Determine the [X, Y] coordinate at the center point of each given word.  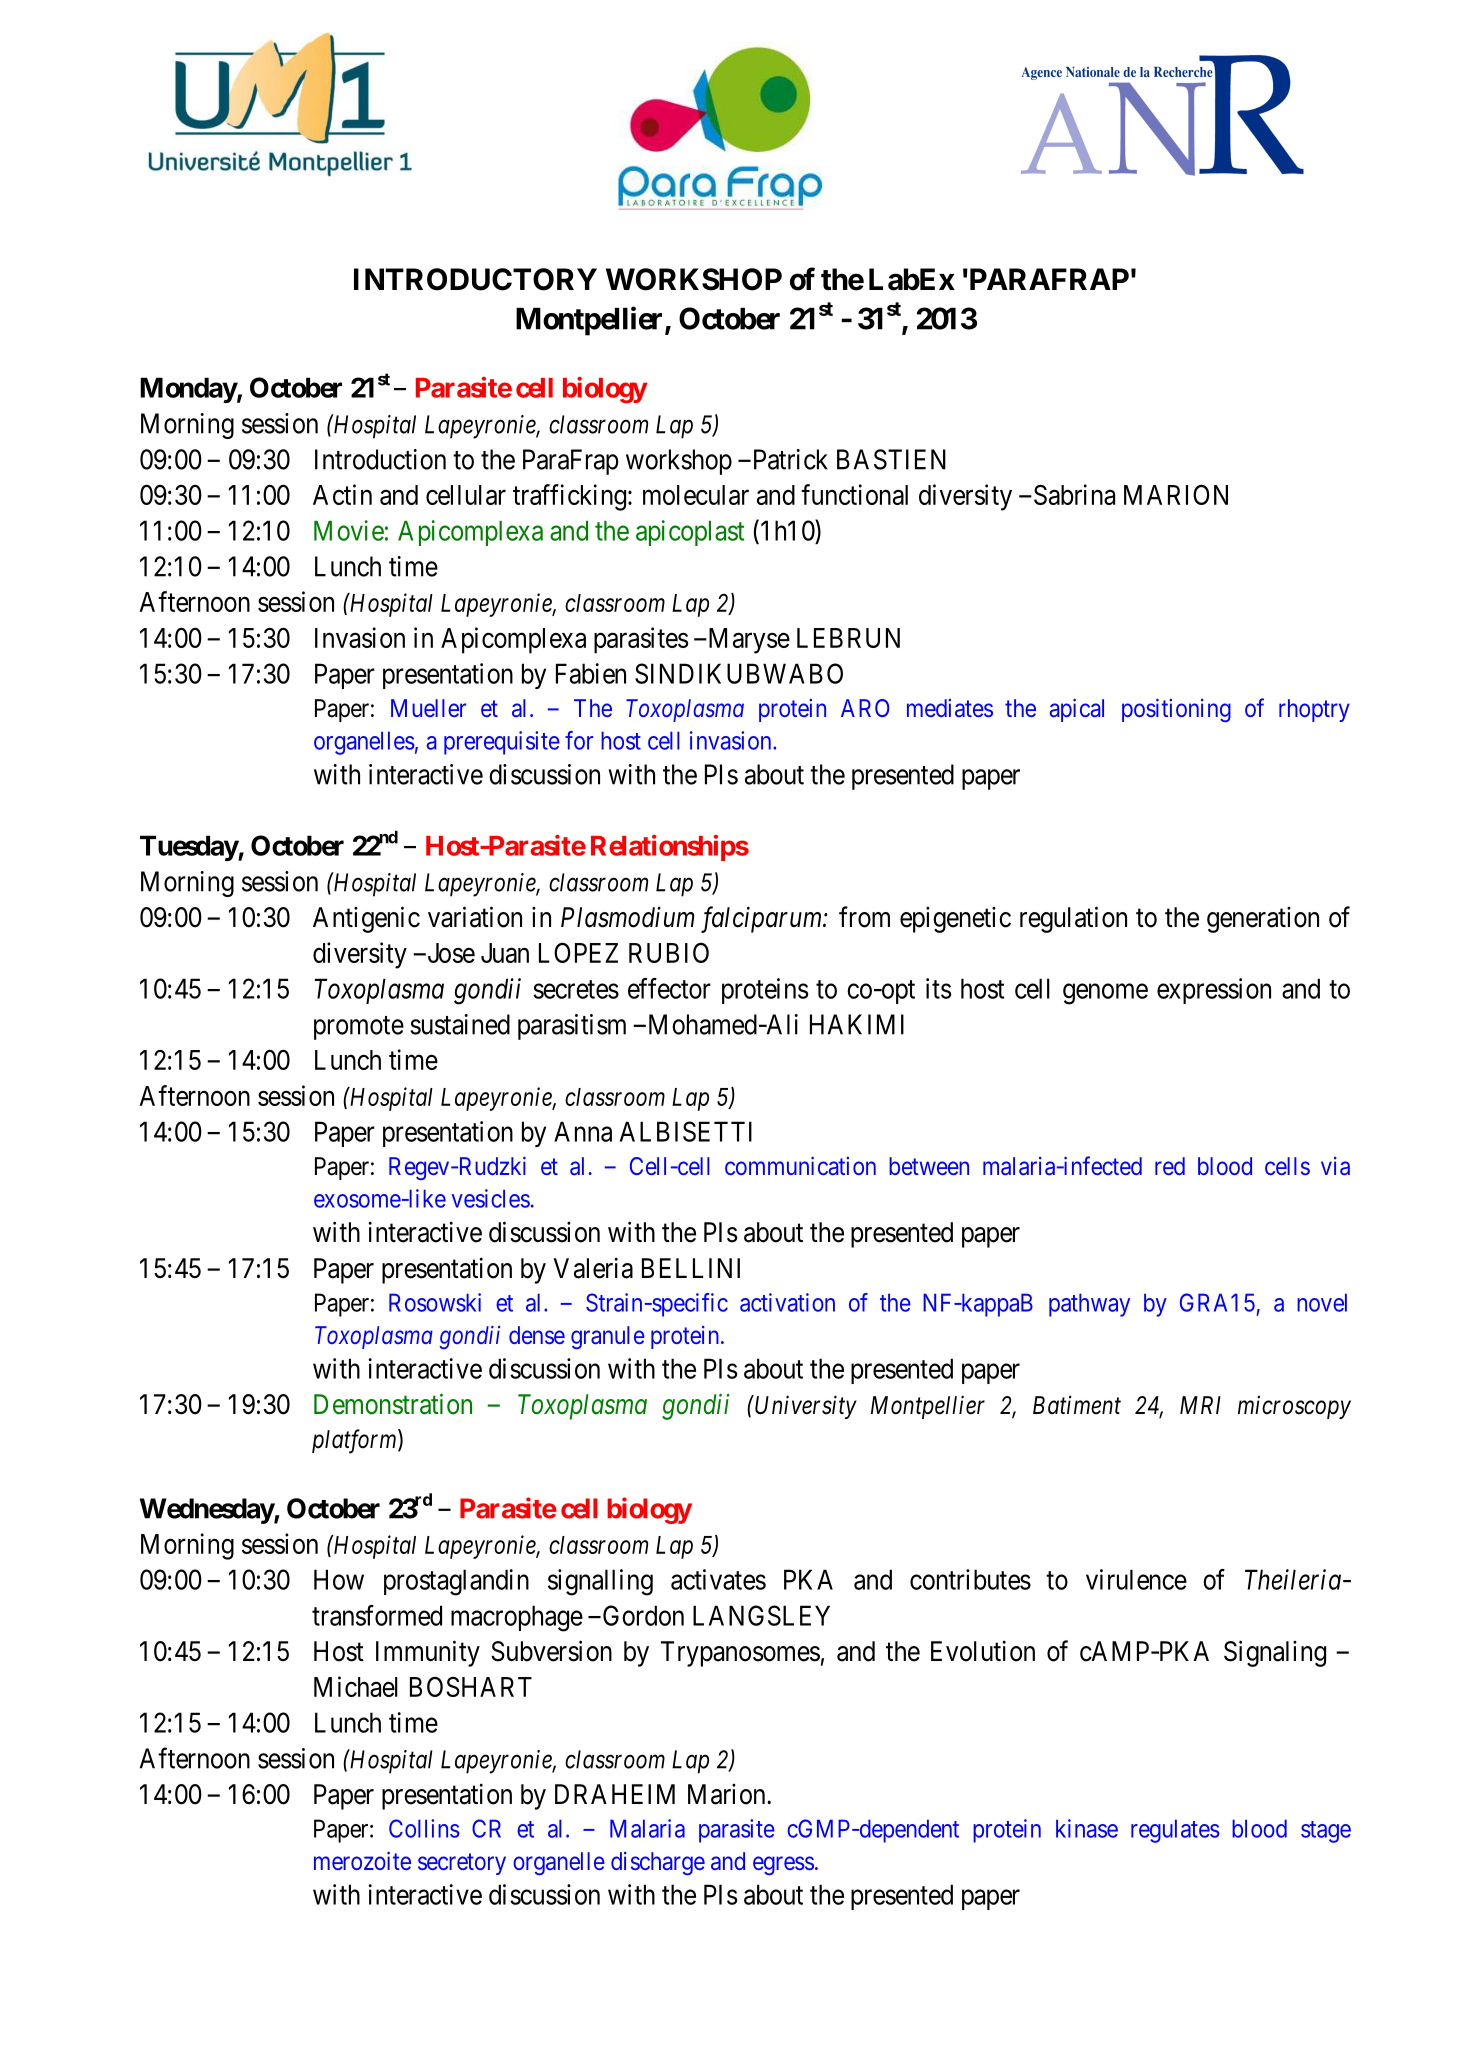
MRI [1200, 1405]
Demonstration [393, 1404]
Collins [424, 1828]
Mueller [428, 708]
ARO [865, 708]
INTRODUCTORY [475, 279]
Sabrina [1073, 494]
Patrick [789, 459]
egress [783, 1865]
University [806, 1407]
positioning [1176, 710]
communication [800, 1166]
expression [1214, 991]
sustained [460, 1024]
